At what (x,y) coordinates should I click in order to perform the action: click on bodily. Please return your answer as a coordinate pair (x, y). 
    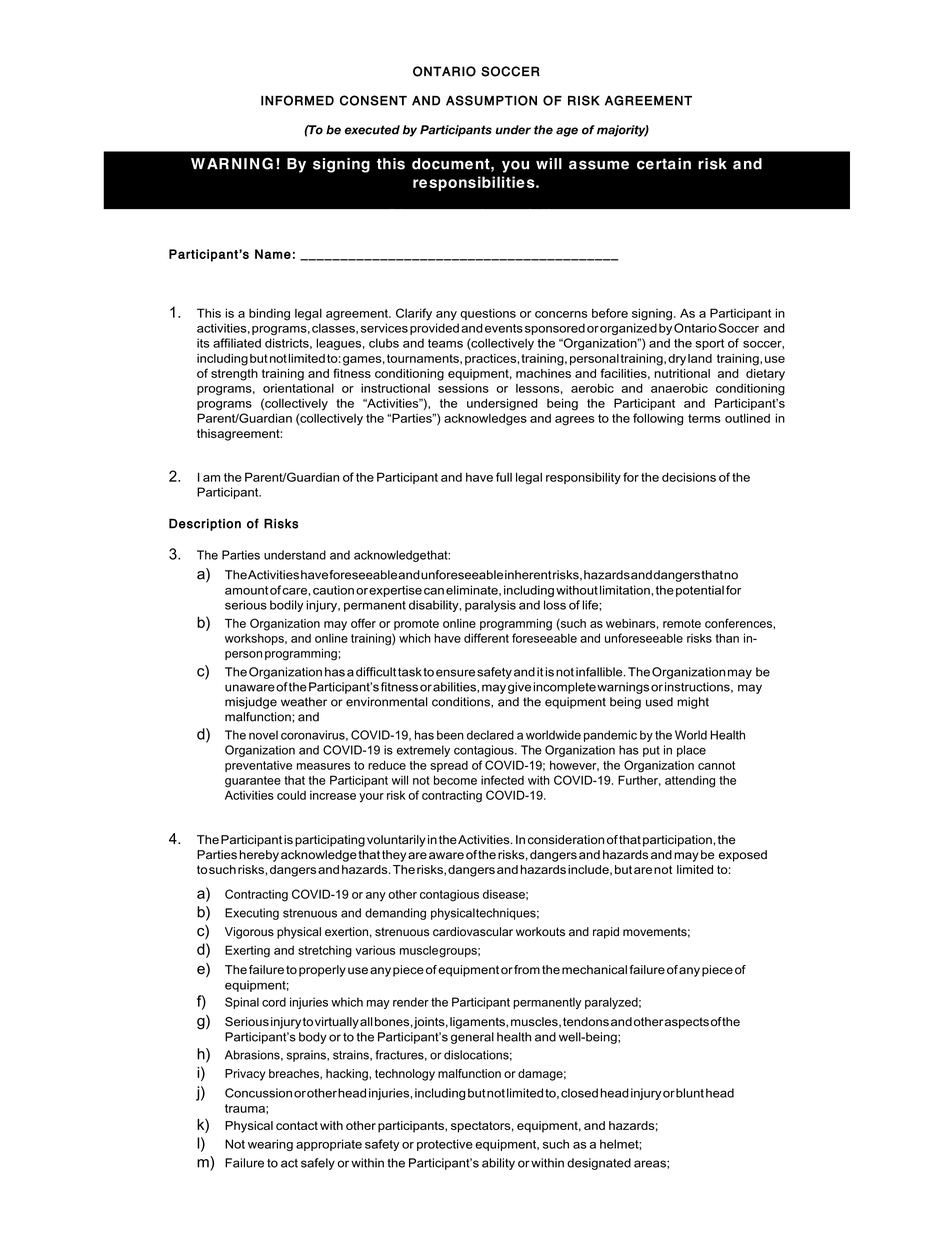
    Looking at the image, I should click on (287, 606).
